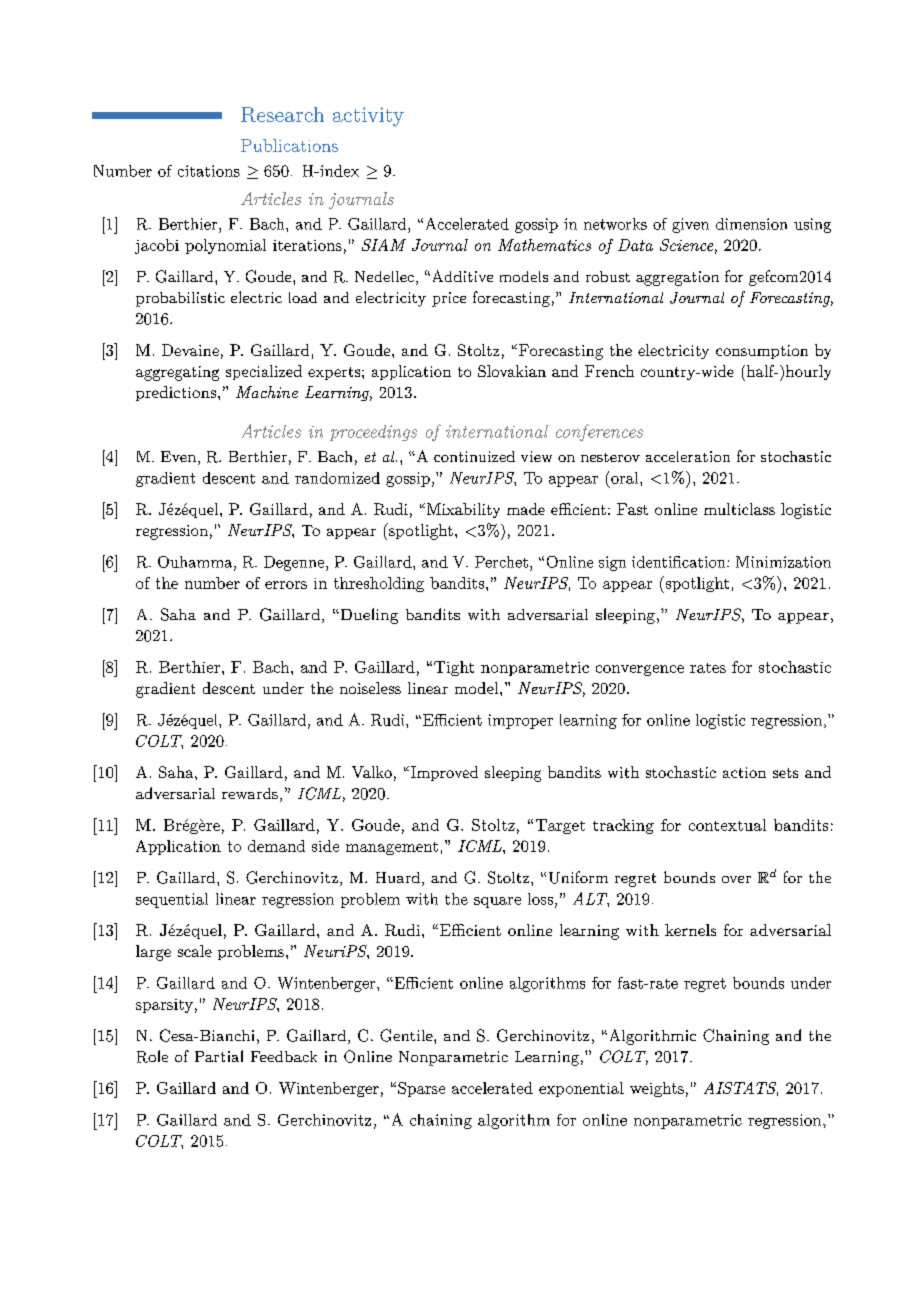 This document has height=1308, width=924. Describe the element at coordinates (751, 224) in the document. I see `dimension` at that location.
